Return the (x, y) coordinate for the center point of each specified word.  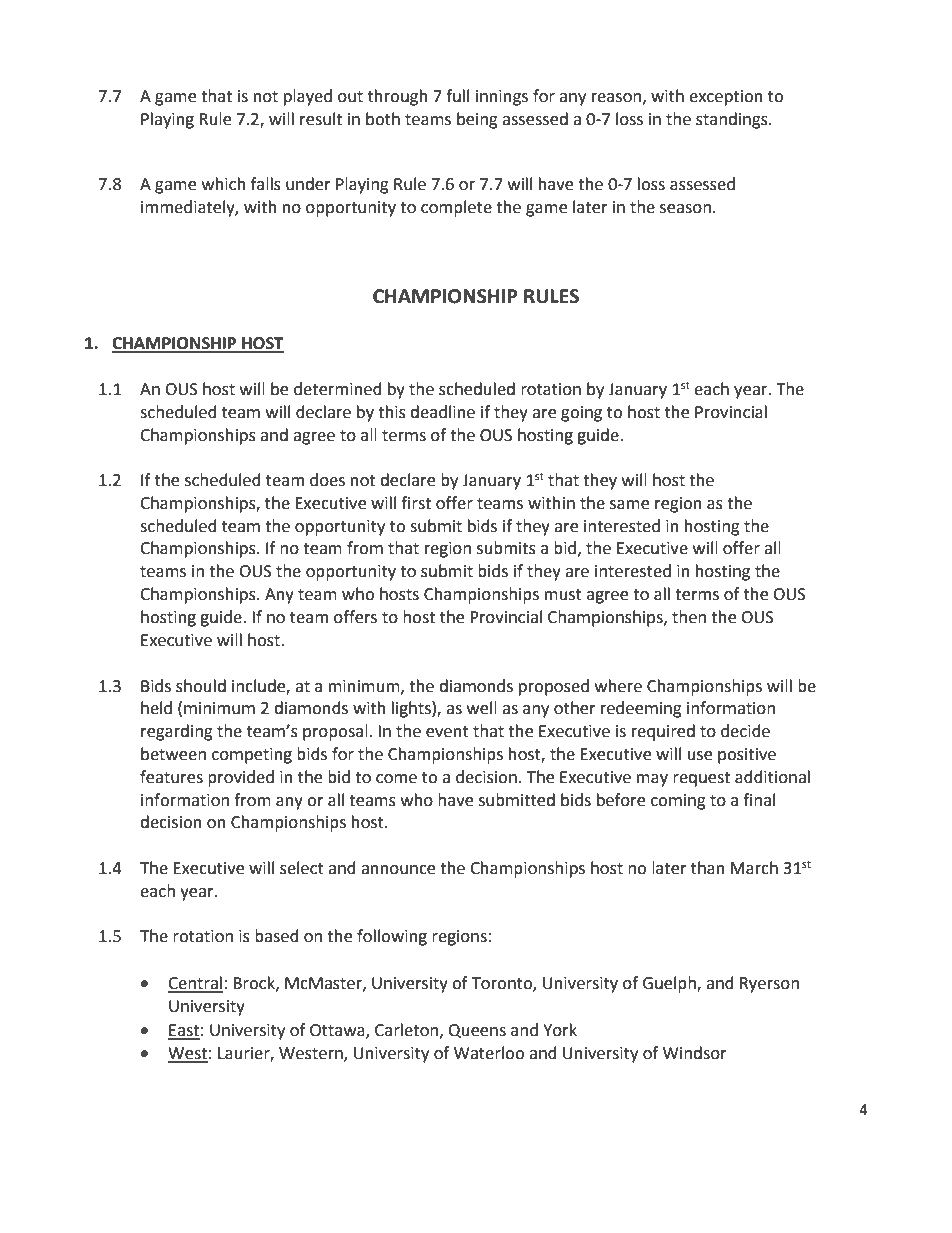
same (629, 505)
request (701, 779)
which (224, 184)
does (327, 480)
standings (733, 120)
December (189, 1148)
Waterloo (489, 1053)
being (477, 120)
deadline (442, 412)
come (396, 779)
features (171, 777)
